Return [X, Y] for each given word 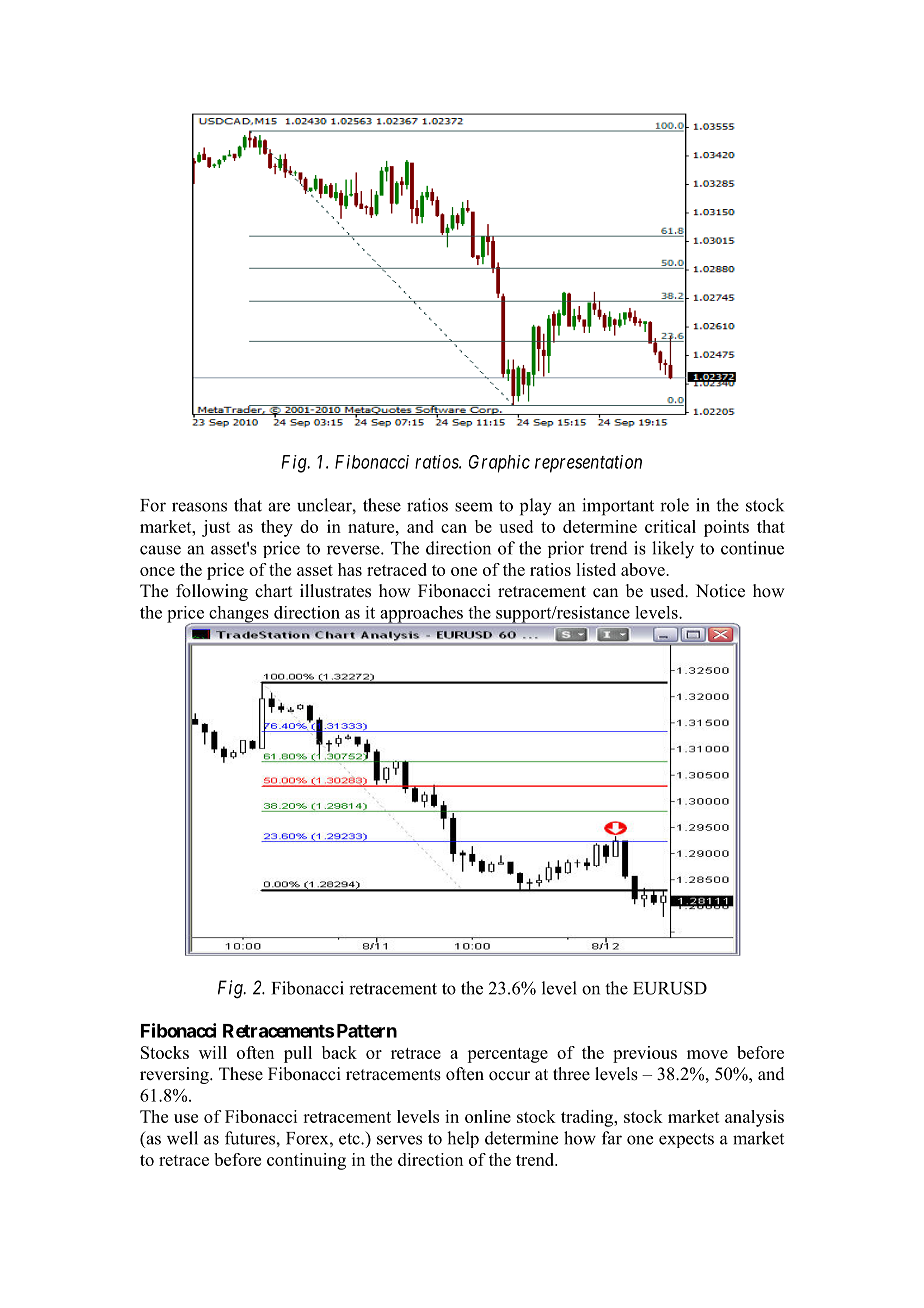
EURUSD [670, 988]
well [182, 1138]
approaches [421, 615]
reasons [199, 507]
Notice [720, 591]
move [707, 1054]
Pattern [367, 1031]
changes [239, 615]
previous [645, 1054]
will [213, 1052]
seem [474, 507]
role [674, 505]
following [212, 592]
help [463, 1139]
